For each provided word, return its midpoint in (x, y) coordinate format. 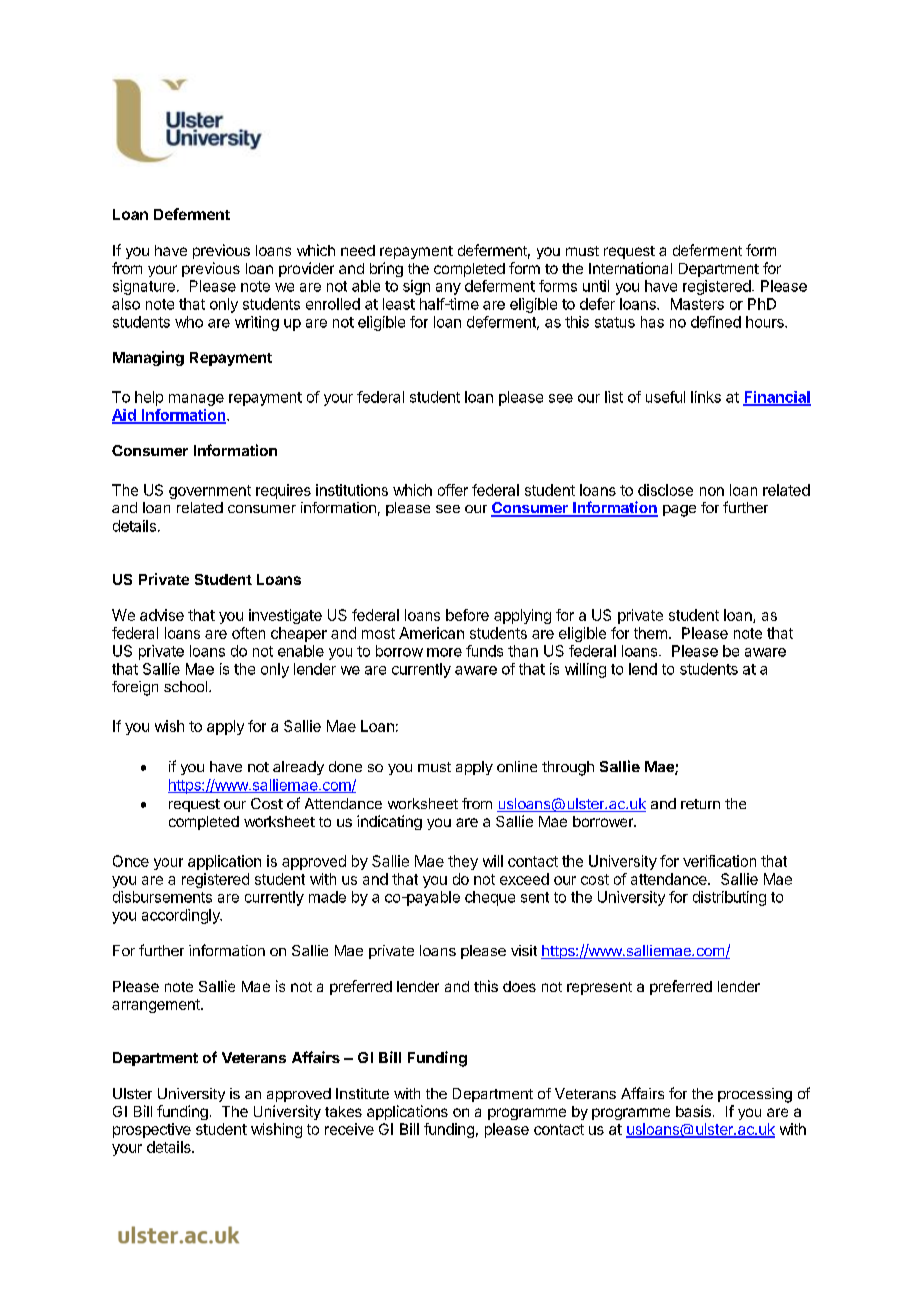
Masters (697, 304)
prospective (152, 1130)
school (187, 686)
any (448, 289)
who (189, 322)
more (444, 652)
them (650, 633)
